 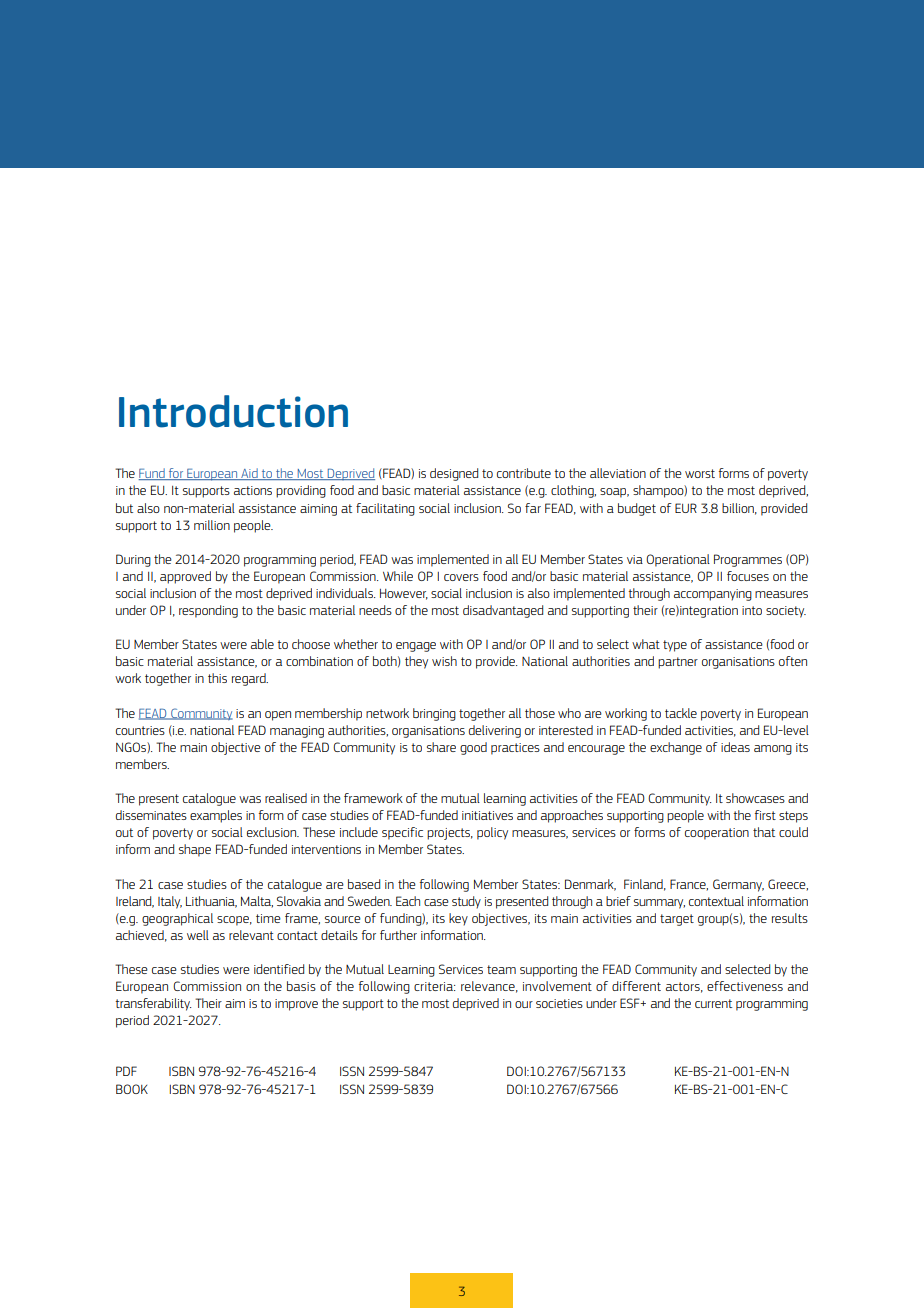 I want to click on societies, so click(x=559, y=1003).
